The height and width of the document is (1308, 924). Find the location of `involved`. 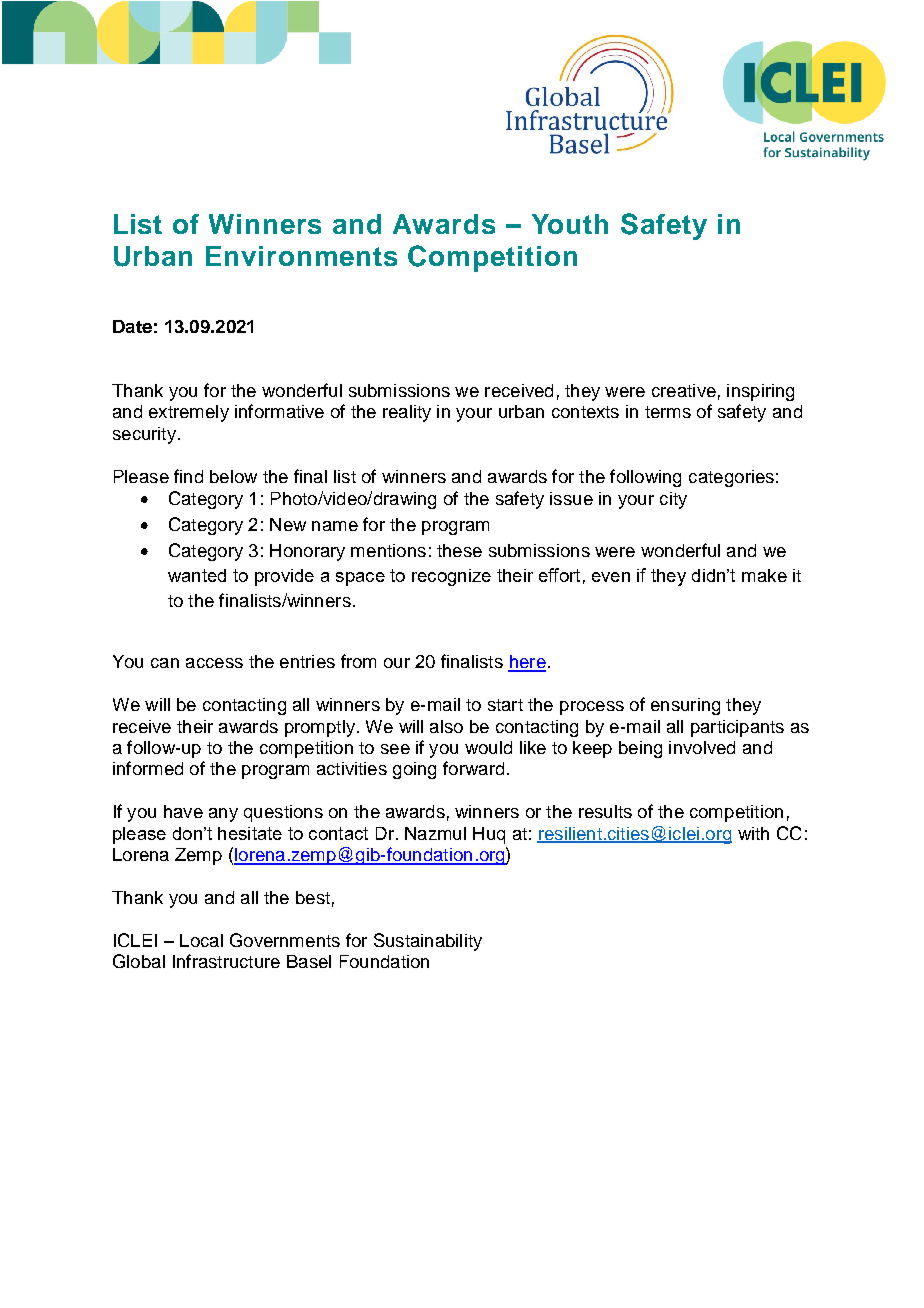

involved is located at coordinates (702, 747).
